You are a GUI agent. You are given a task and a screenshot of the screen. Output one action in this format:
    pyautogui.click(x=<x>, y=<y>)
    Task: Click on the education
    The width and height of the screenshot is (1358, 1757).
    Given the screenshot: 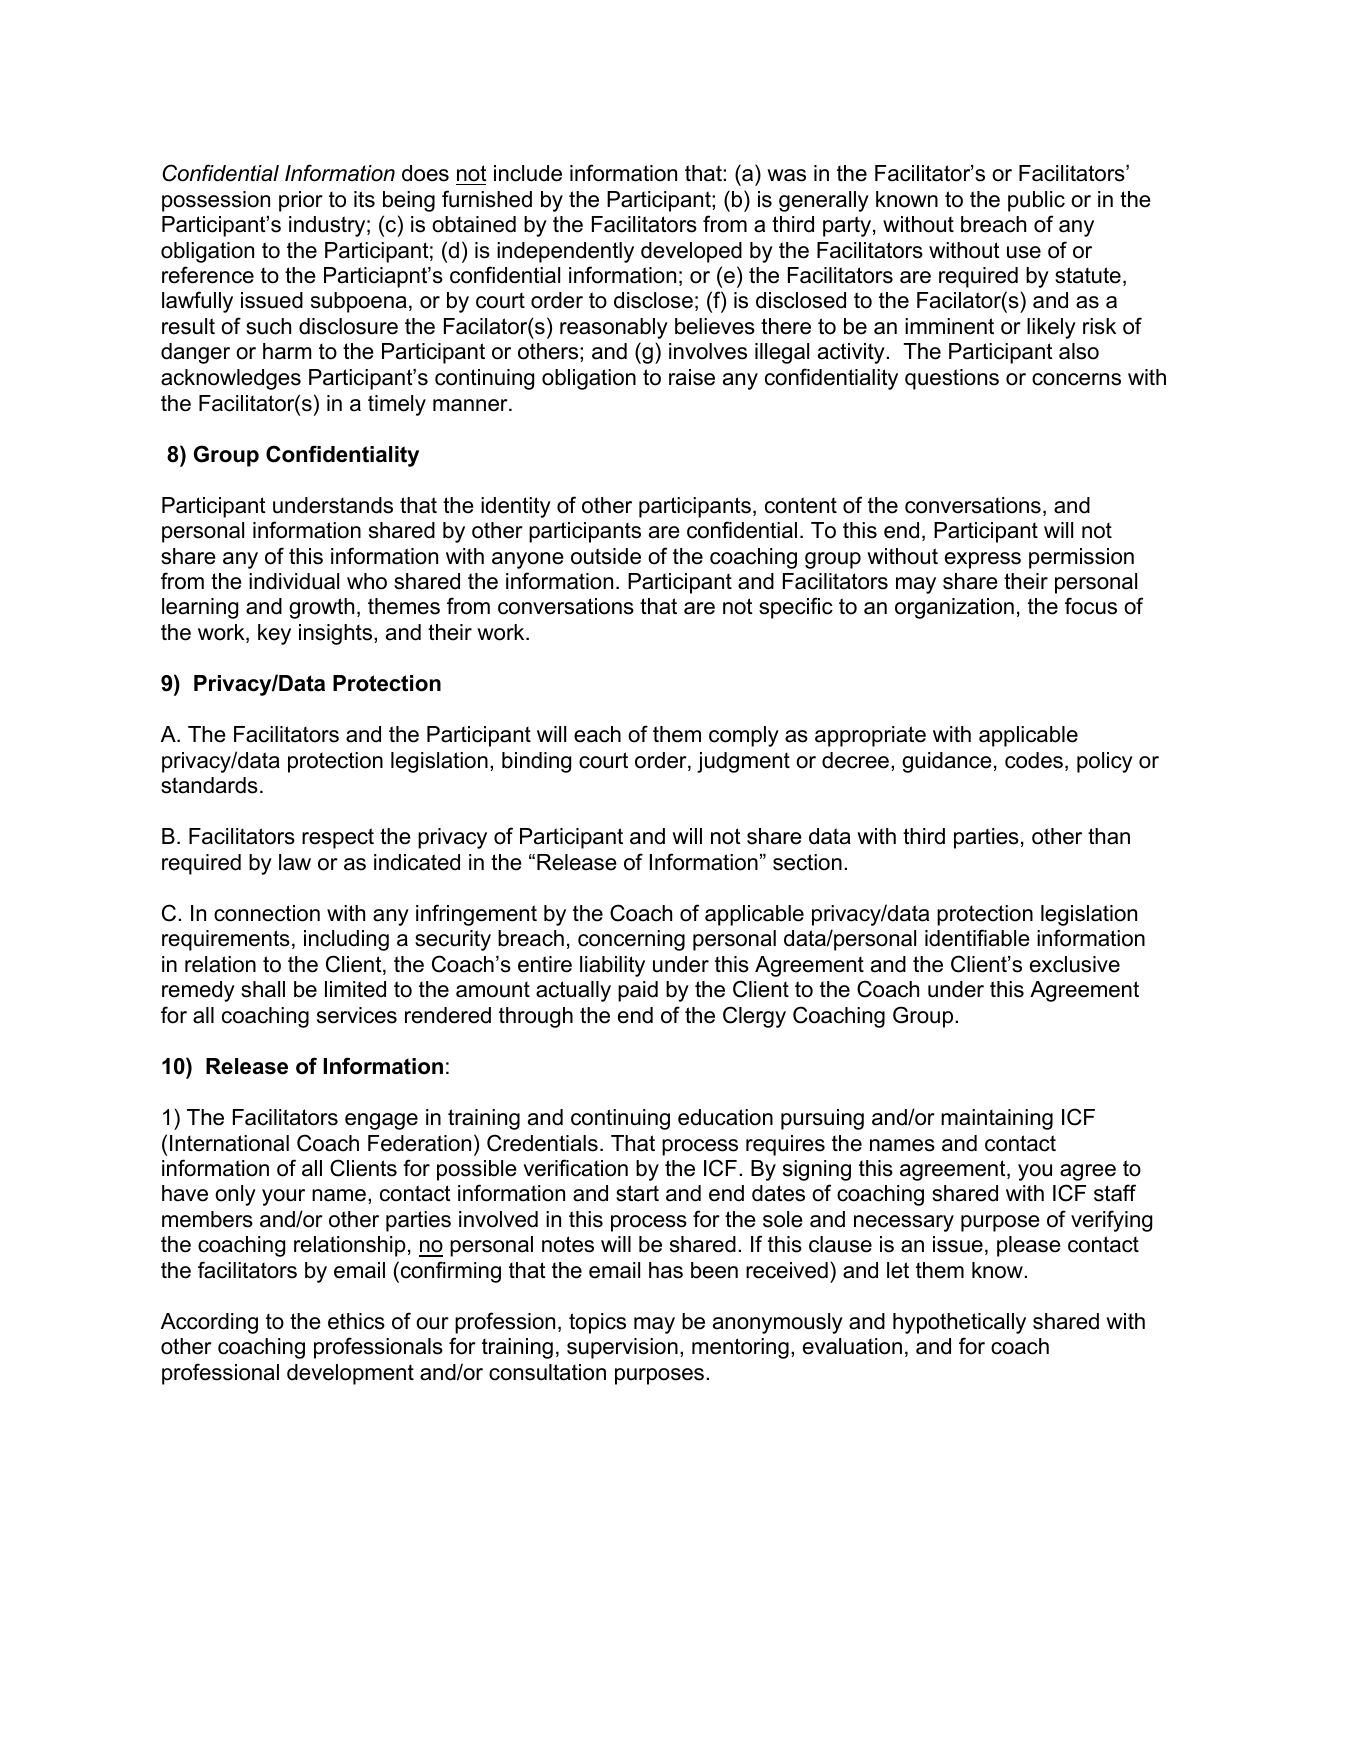 What is the action you would take?
    pyautogui.click(x=725, y=1117)
